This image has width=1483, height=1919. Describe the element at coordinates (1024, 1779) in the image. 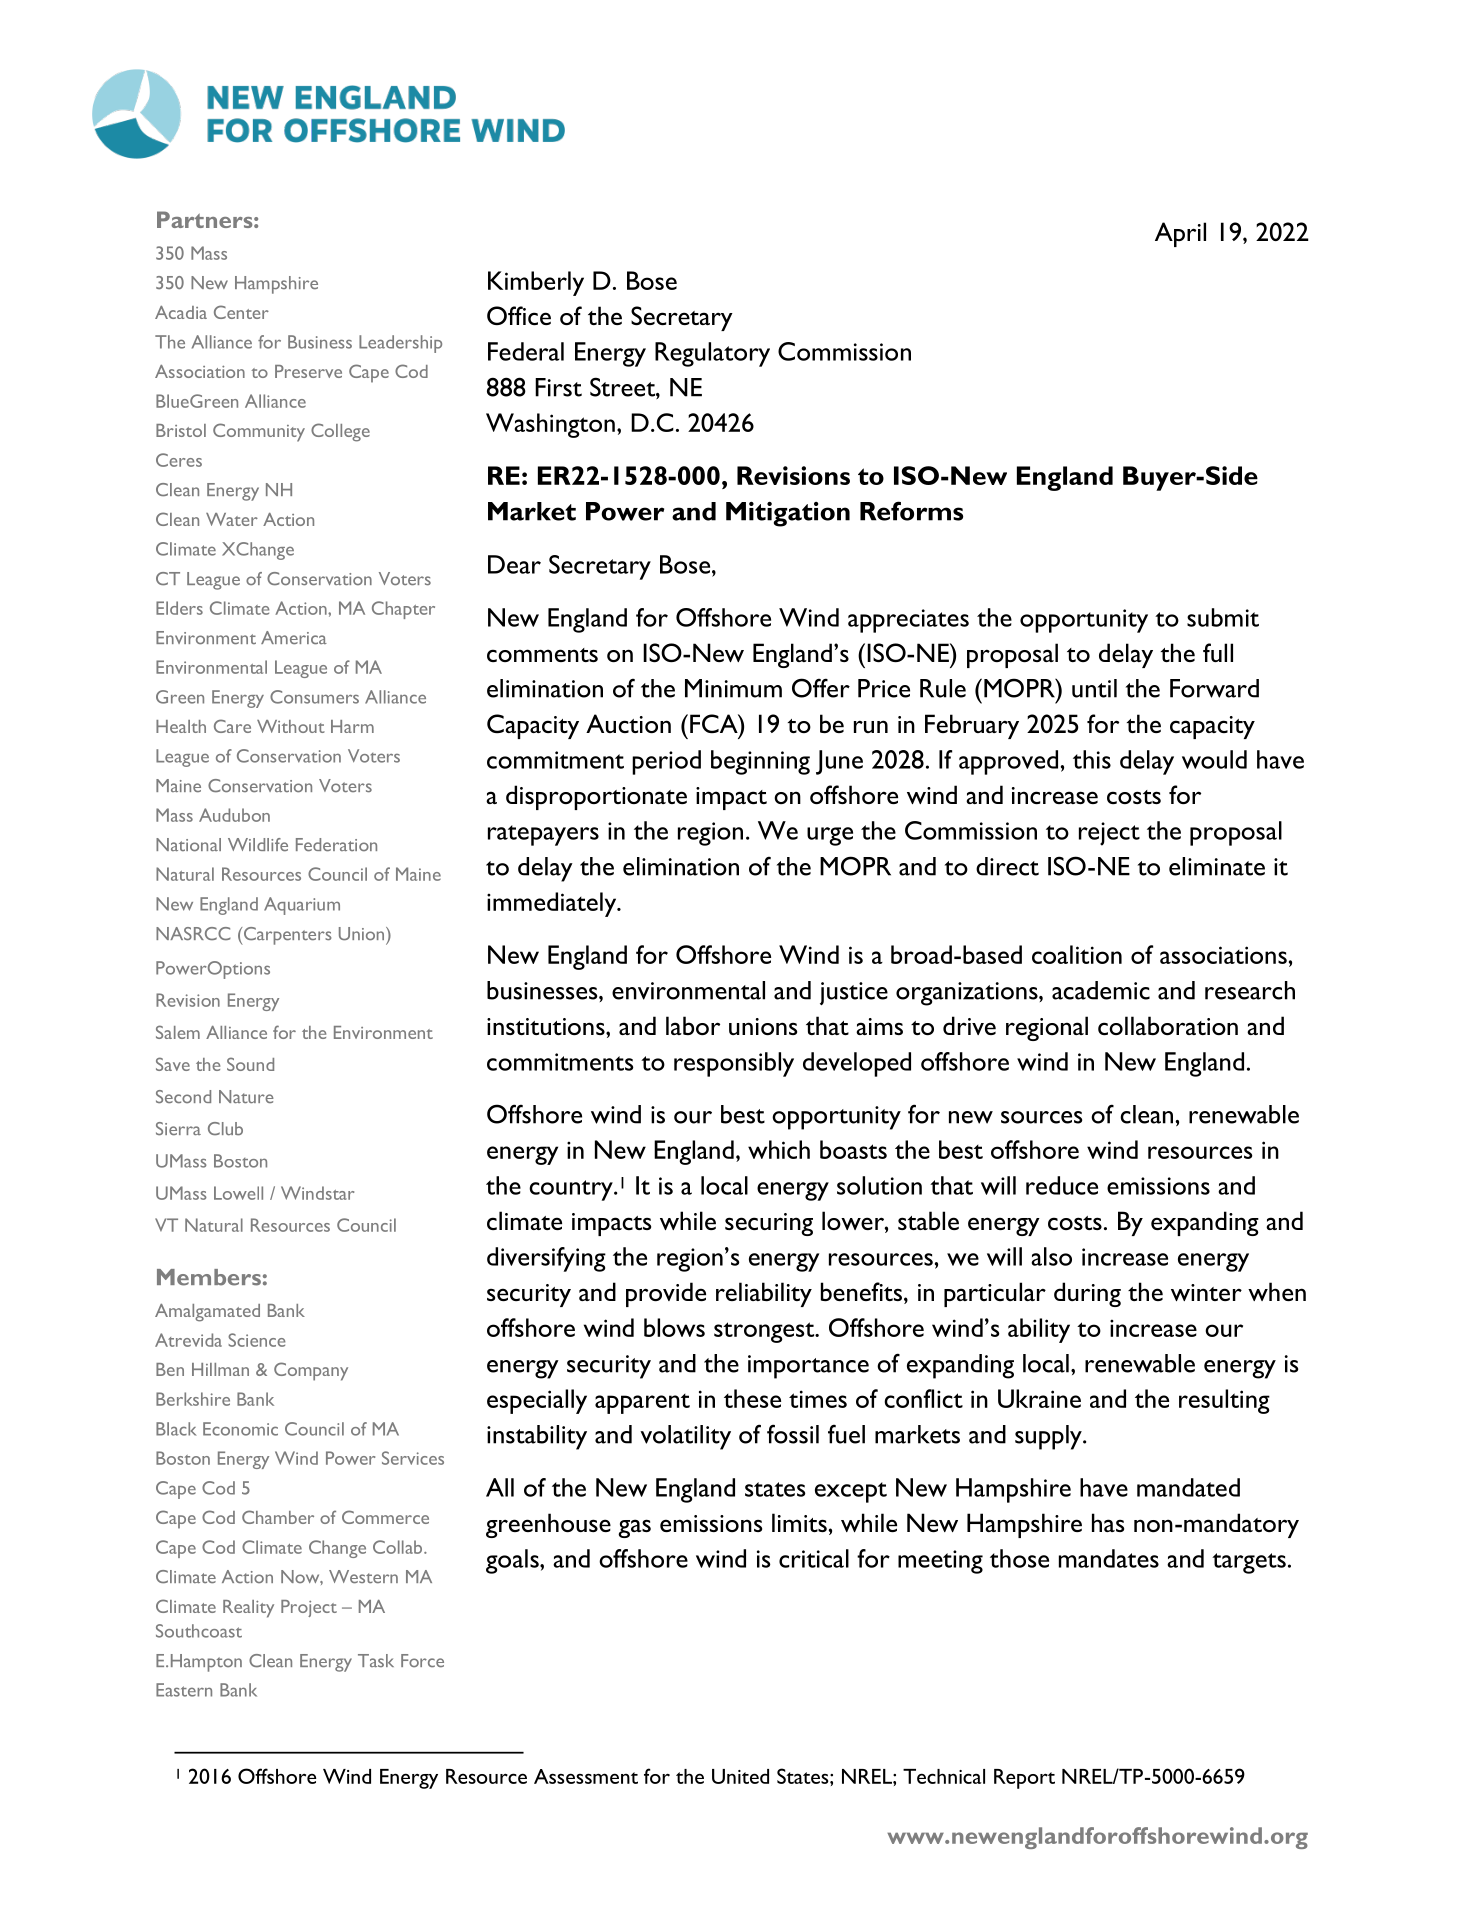

I see `Report` at that location.
